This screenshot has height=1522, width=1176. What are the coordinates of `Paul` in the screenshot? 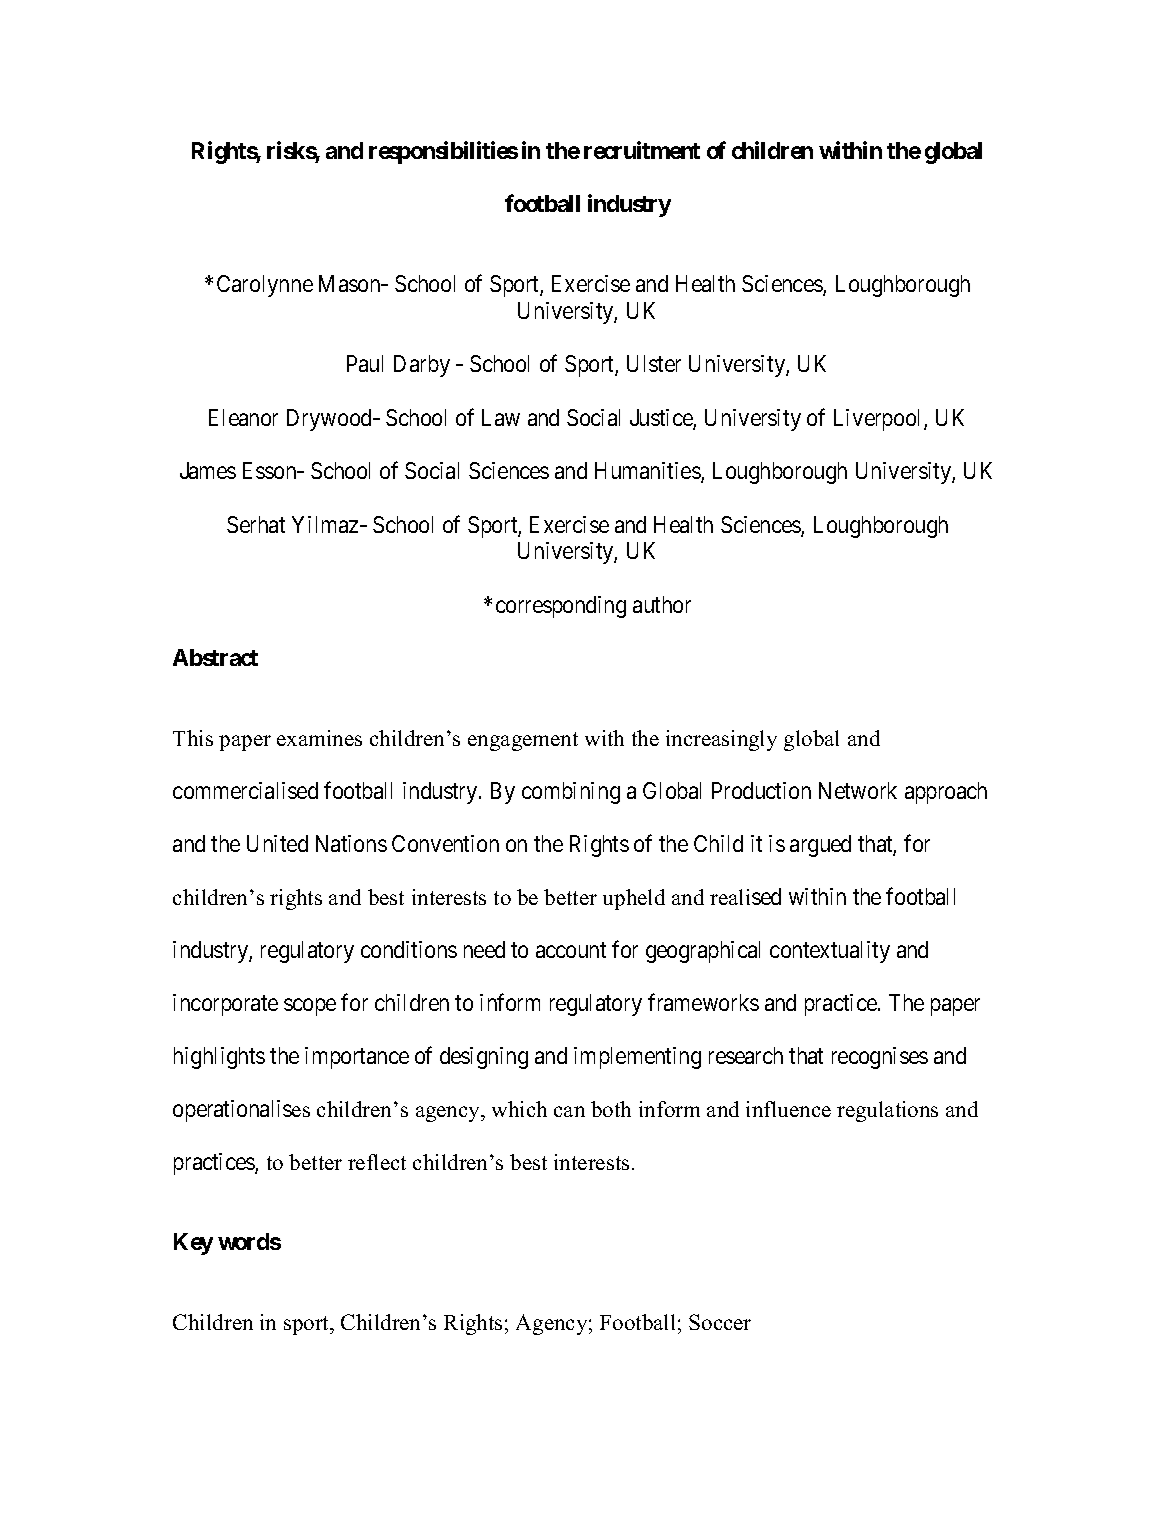 It's located at (365, 363).
